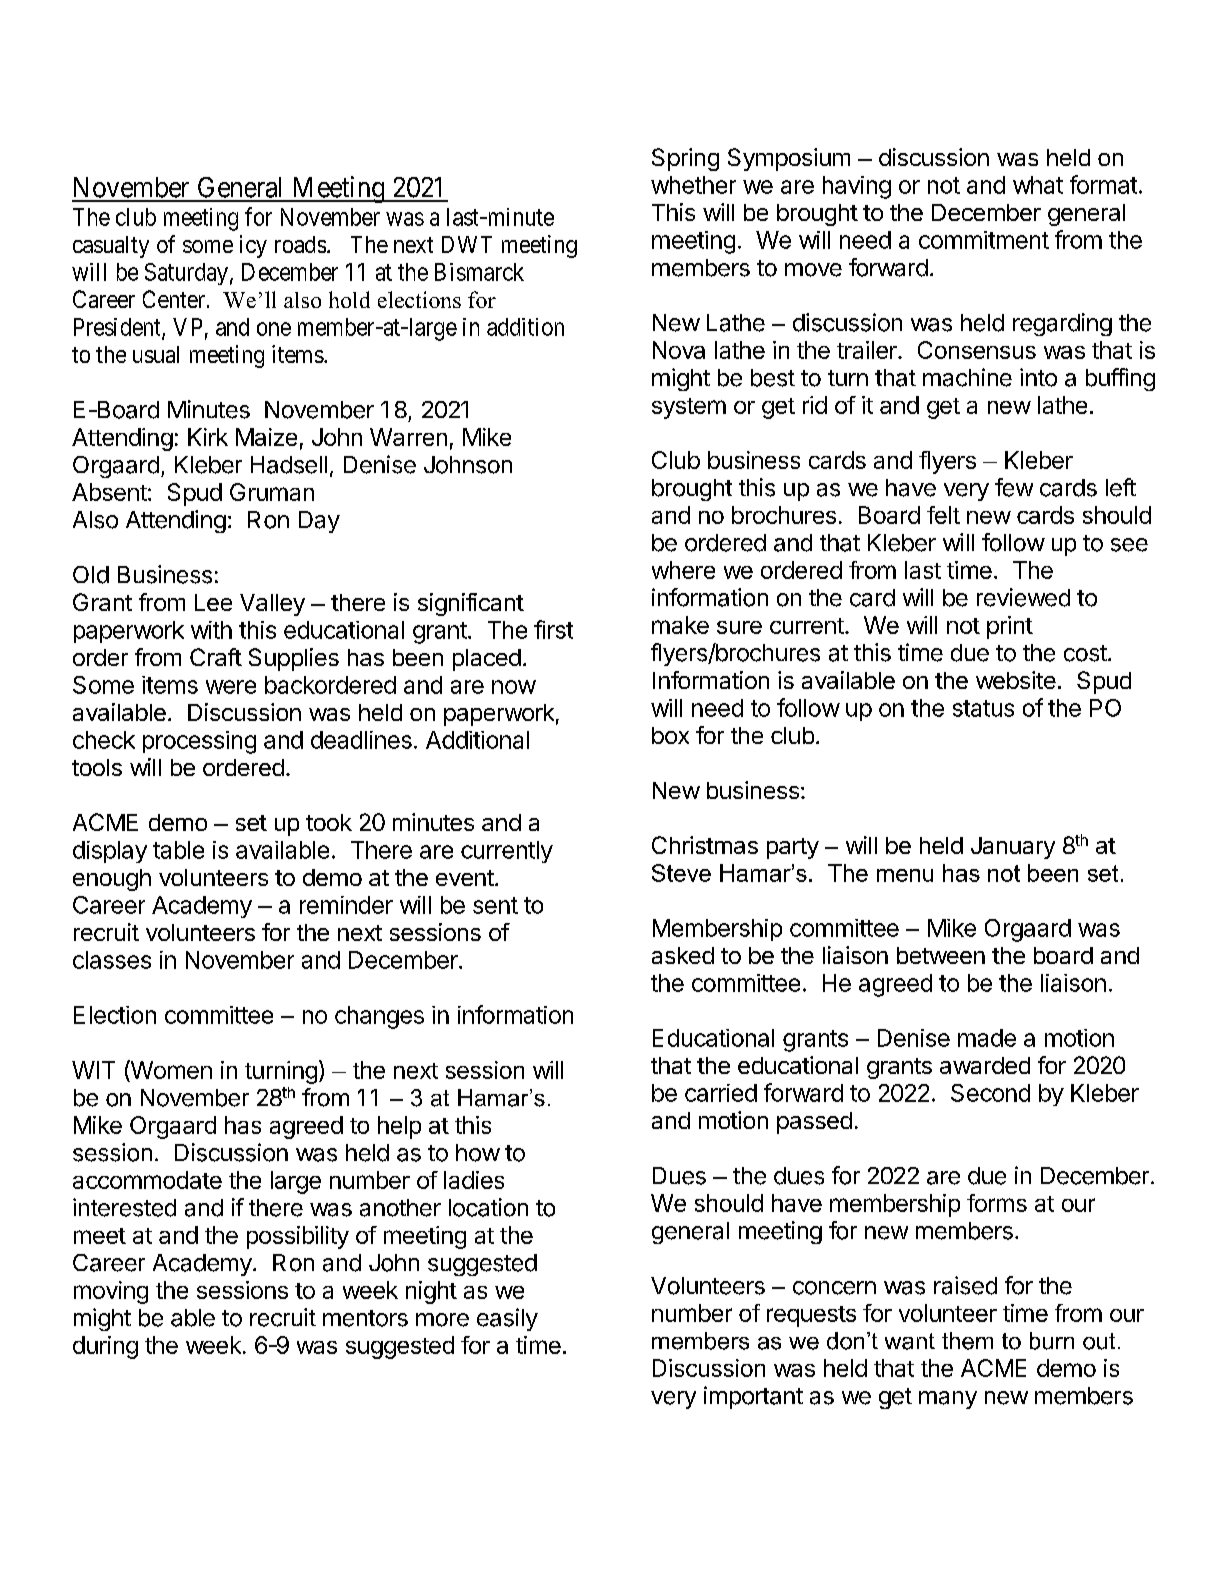  I want to click on icy, so click(253, 246).
